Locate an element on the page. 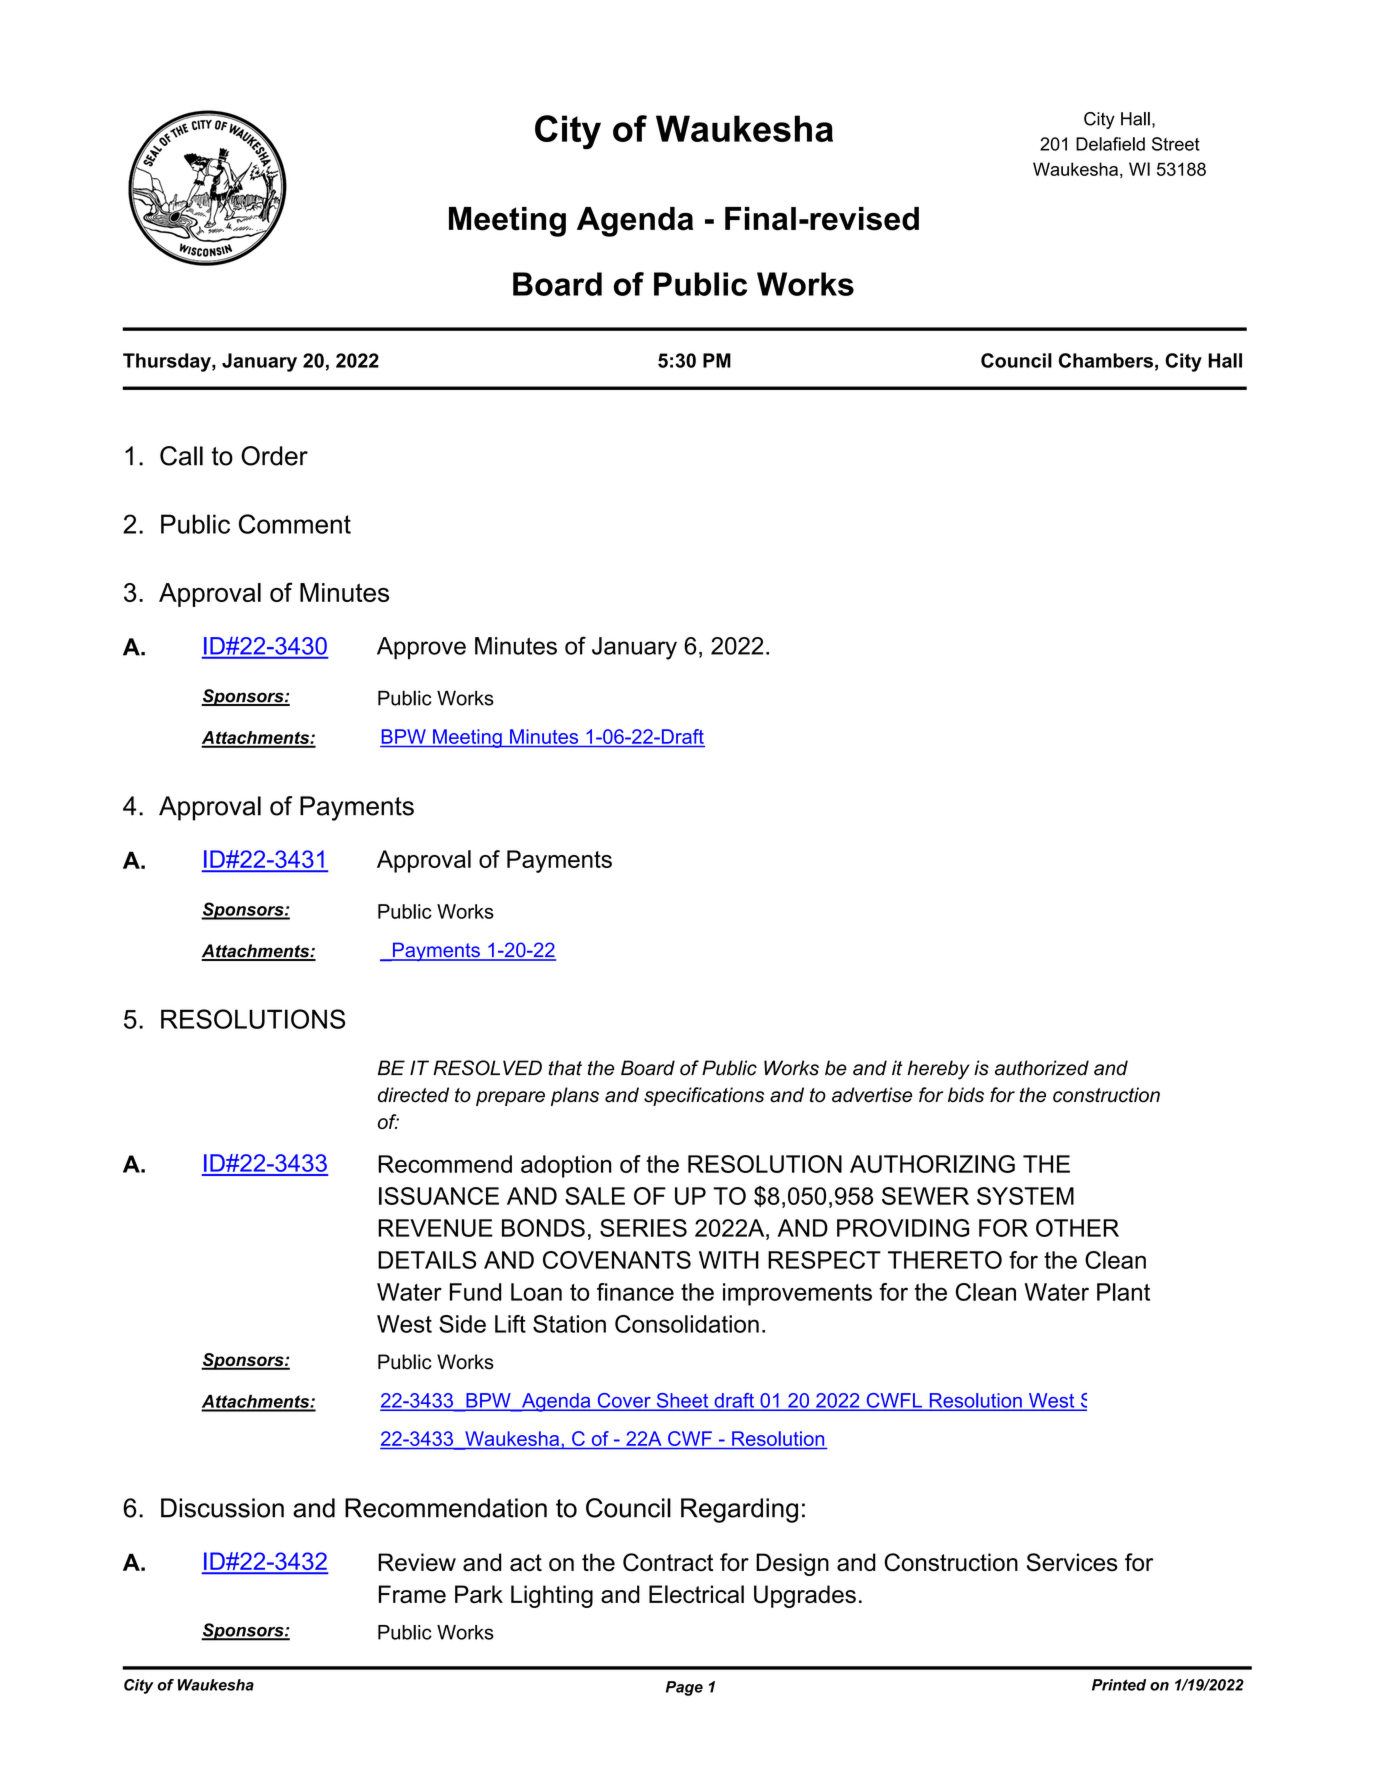  directed is located at coordinates (413, 1095).
